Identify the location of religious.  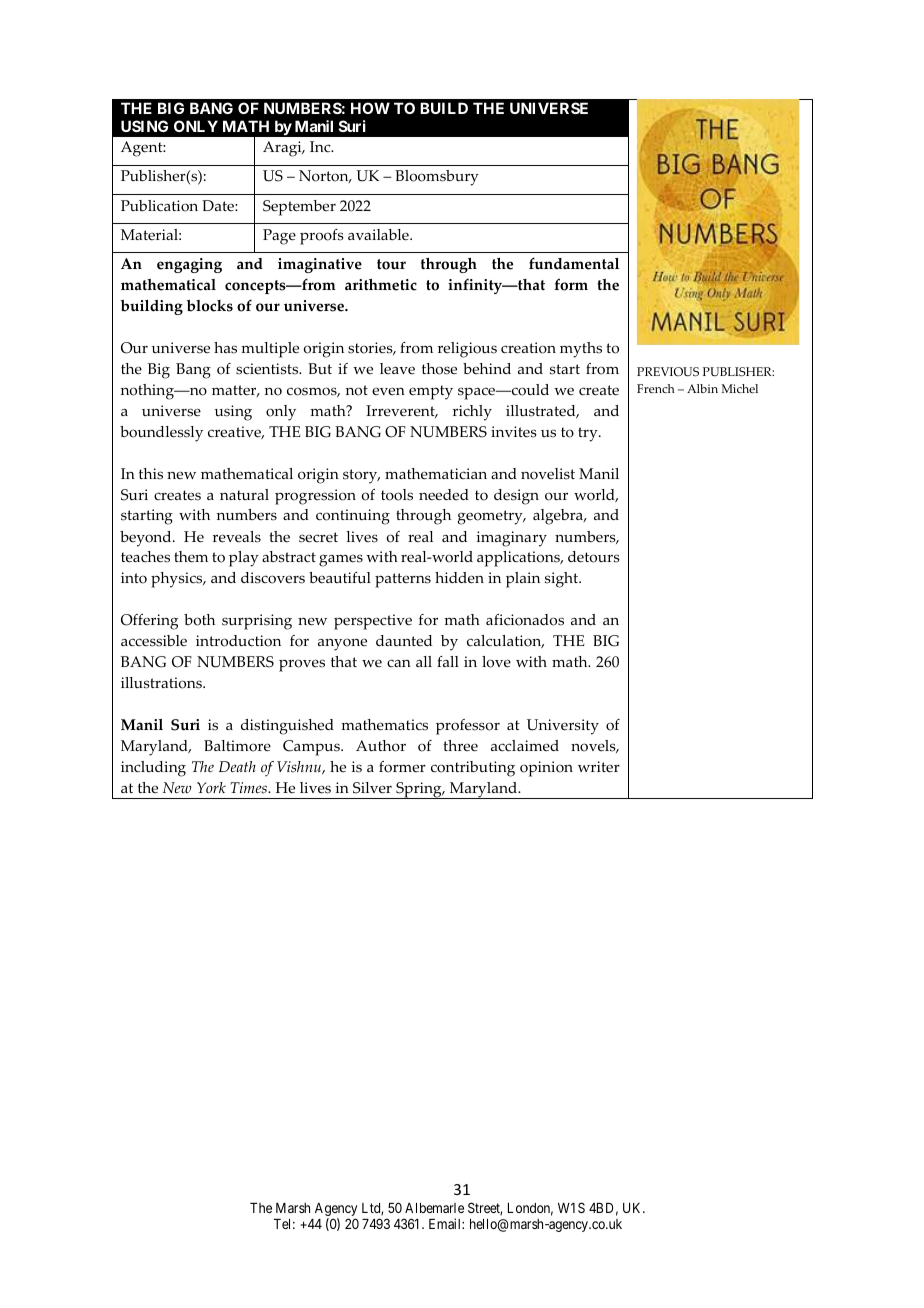
(467, 350).
